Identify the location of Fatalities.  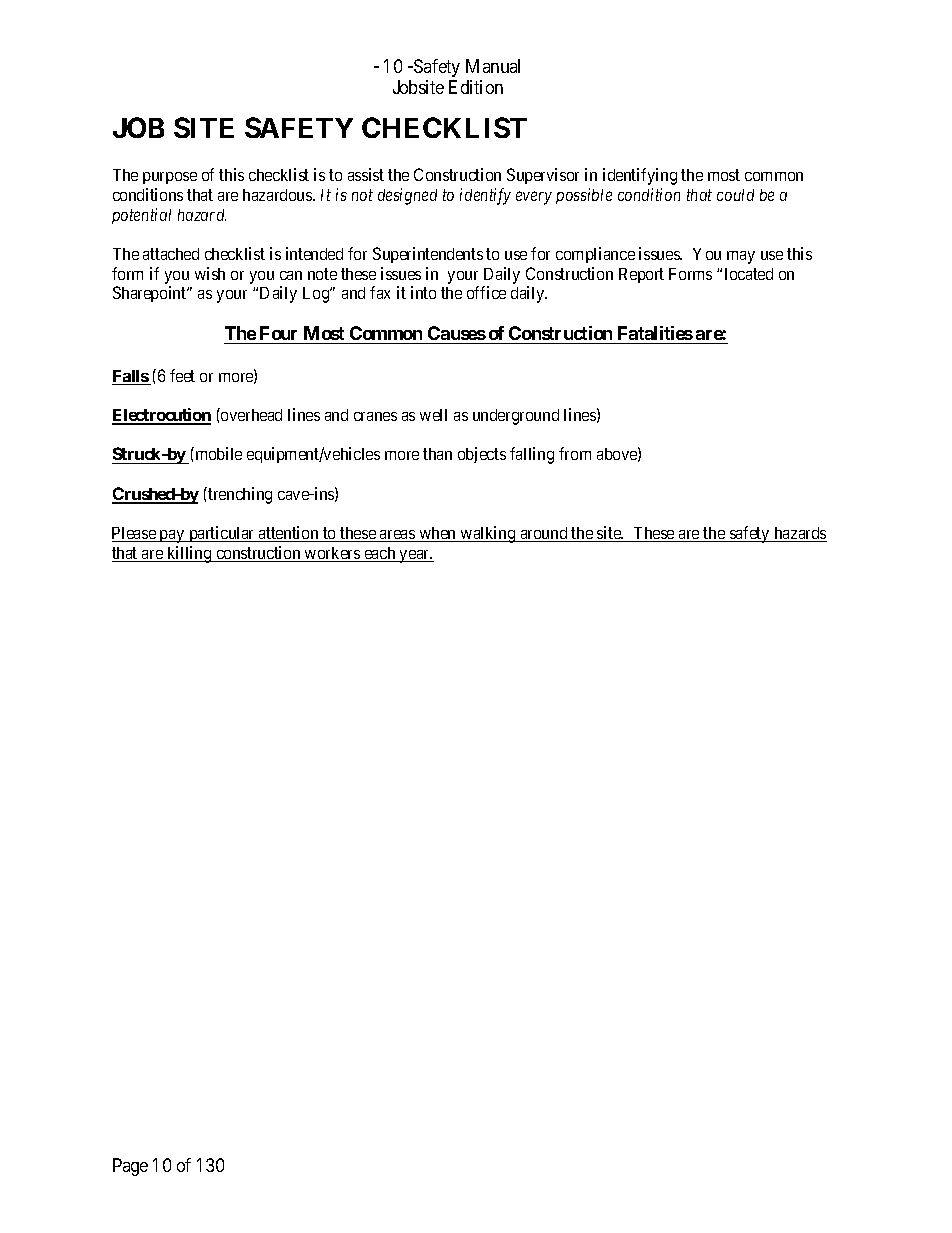
(655, 333).
